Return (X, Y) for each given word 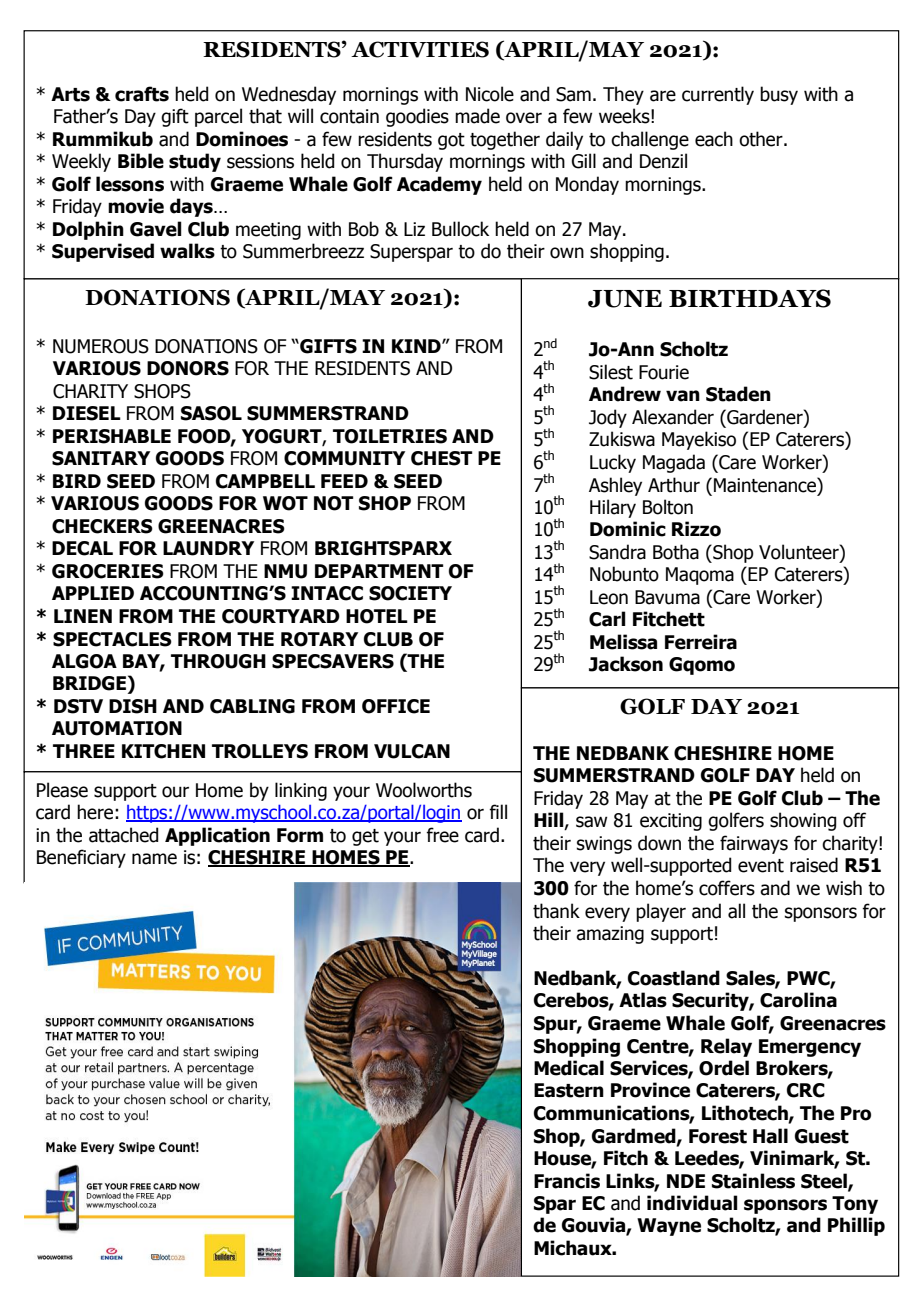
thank (556, 911)
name (154, 859)
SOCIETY (410, 593)
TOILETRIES (390, 436)
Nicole (490, 94)
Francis (567, 1181)
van (683, 396)
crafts (142, 94)
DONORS (188, 368)
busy (779, 95)
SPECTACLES (112, 639)
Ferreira (701, 642)
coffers (727, 888)
